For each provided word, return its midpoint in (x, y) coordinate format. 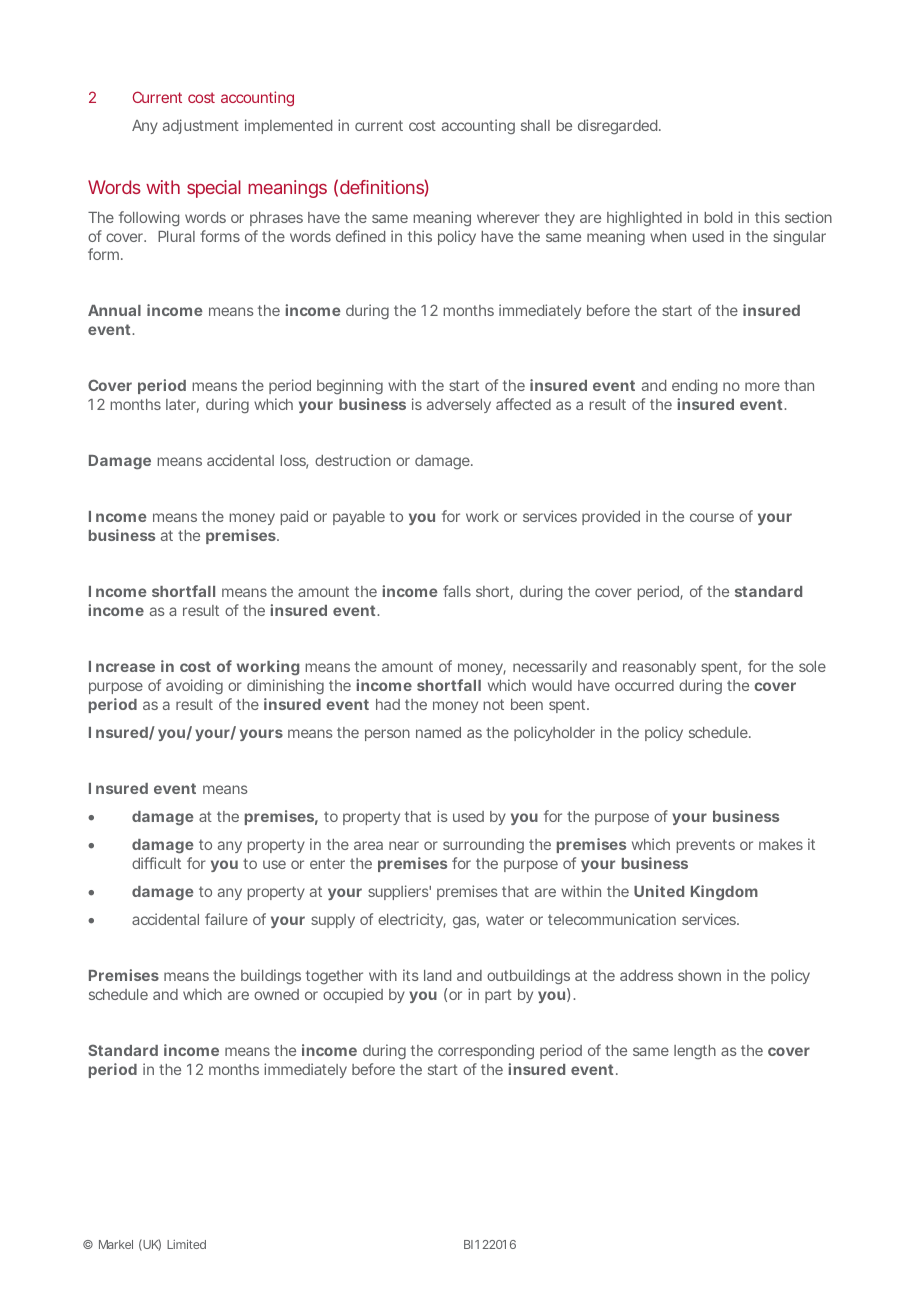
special (214, 189)
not (493, 704)
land (437, 975)
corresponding (486, 1052)
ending (694, 387)
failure (226, 919)
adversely (459, 406)
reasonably (659, 668)
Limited (186, 1244)
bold (718, 217)
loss (294, 462)
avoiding (194, 686)
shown (699, 975)
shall (535, 125)
